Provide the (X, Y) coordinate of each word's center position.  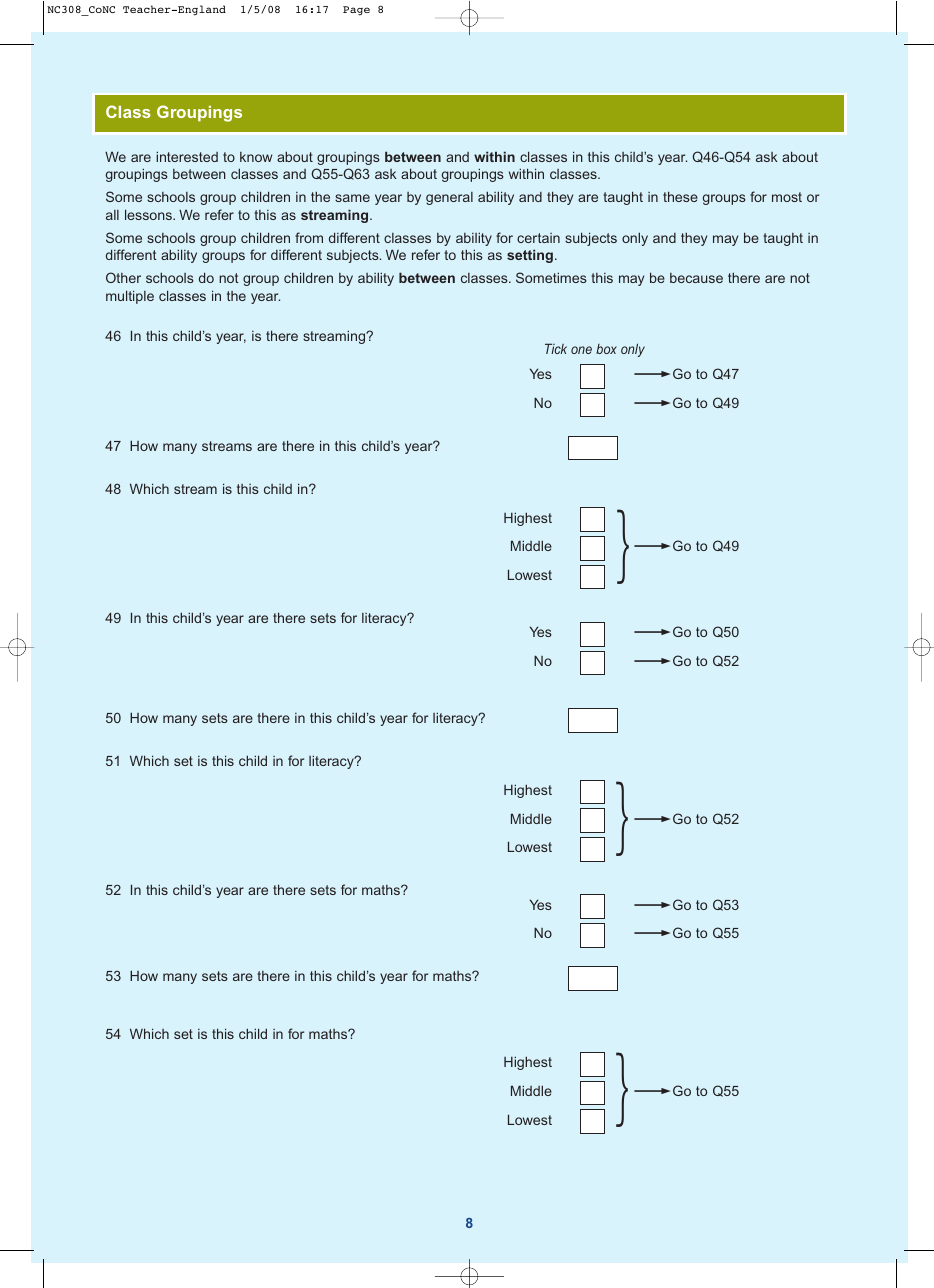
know (256, 157)
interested (187, 156)
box (606, 349)
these (680, 196)
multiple (130, 297)
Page (356, 11)
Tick (556, 348)
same (352, 198)
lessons (149, 214)
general (449, 198)
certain (538, 238)
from (309, 237)
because (696, 278)
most (787, 197)
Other (123, 277)
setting (530, 256)
